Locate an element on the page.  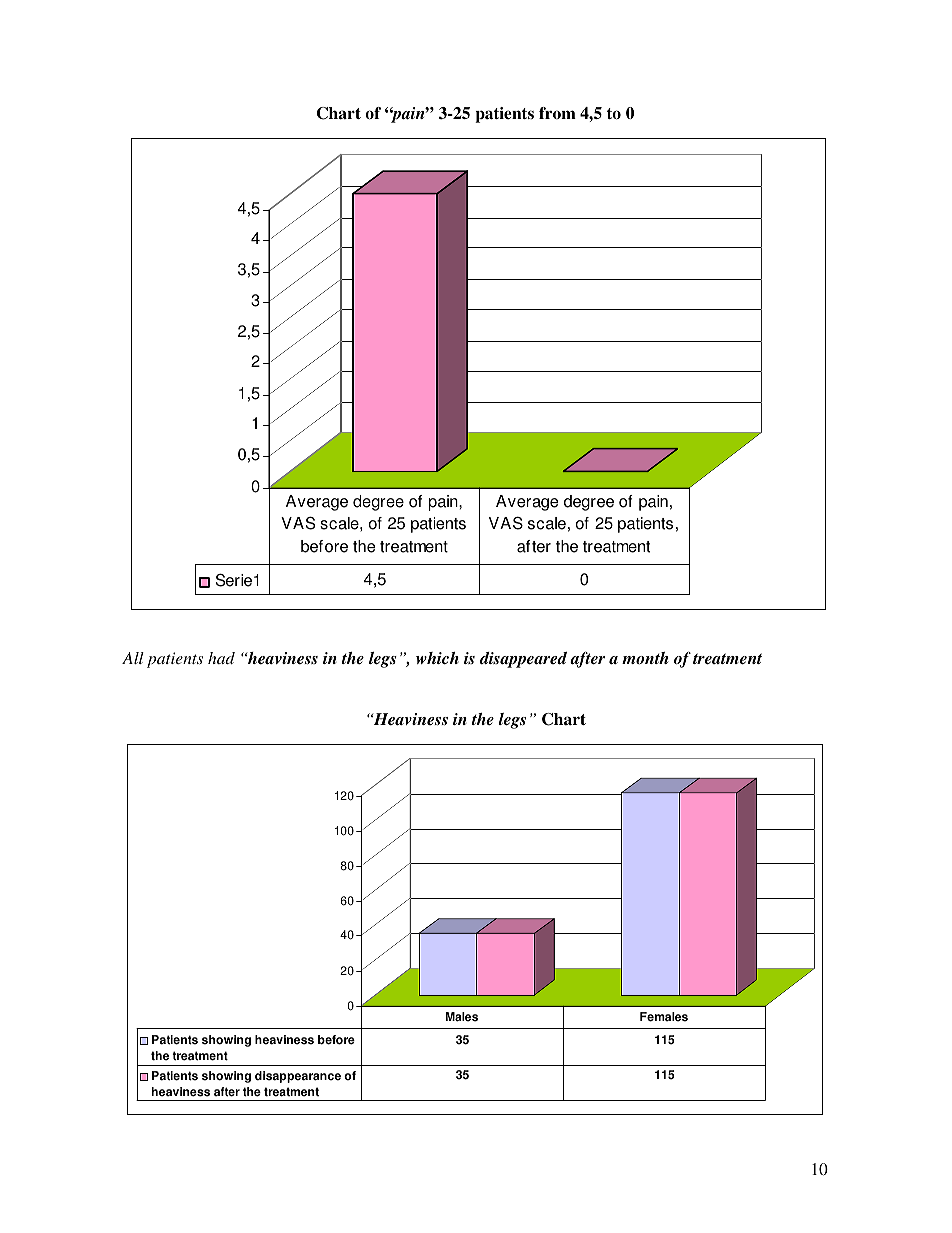
had is located at coordinates (221, 658).
